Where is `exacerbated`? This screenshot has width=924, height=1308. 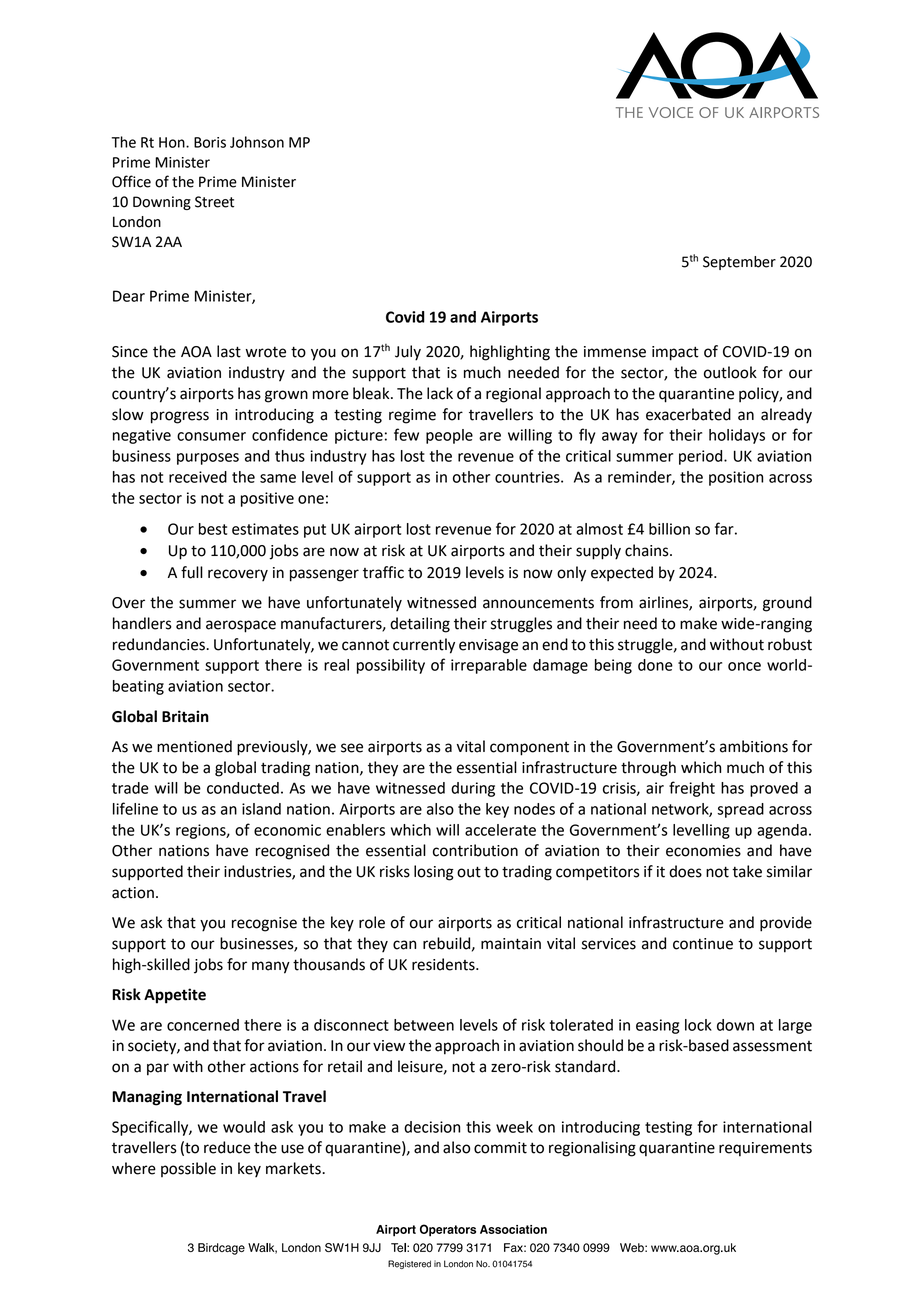
exacerbated is located at coordinates (688, 414).
